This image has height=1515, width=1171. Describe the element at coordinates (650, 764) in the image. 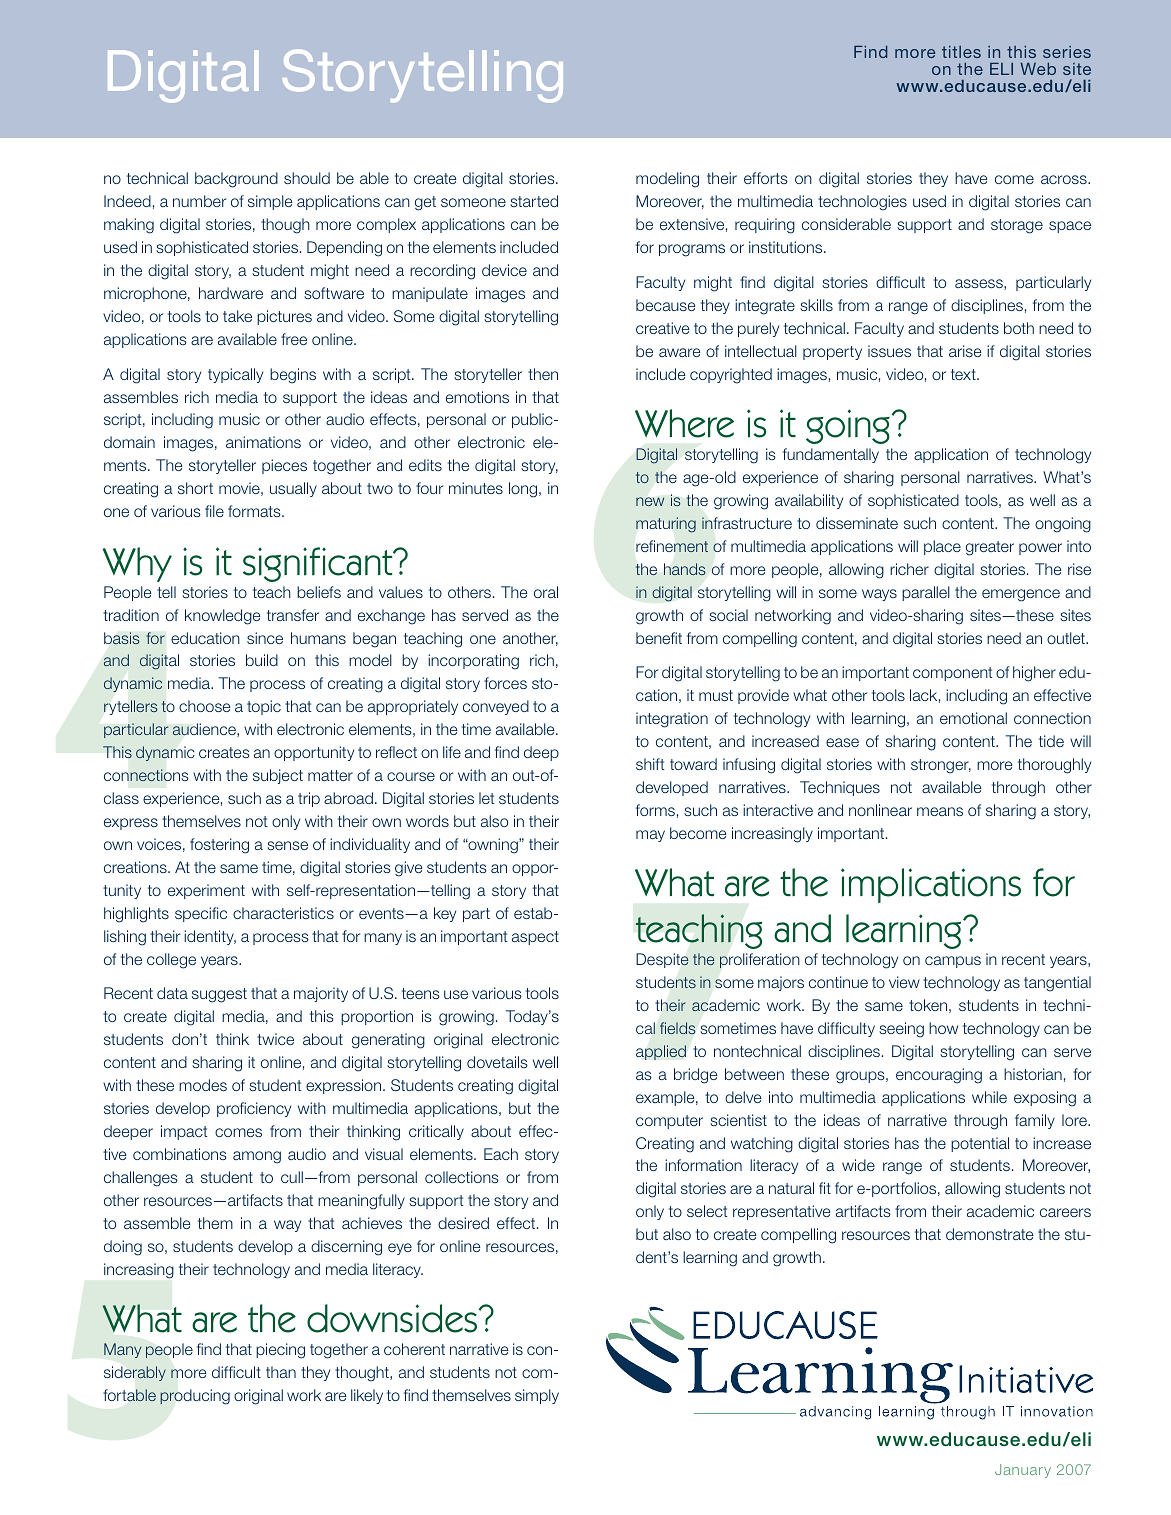

I see `shift` at that location.
